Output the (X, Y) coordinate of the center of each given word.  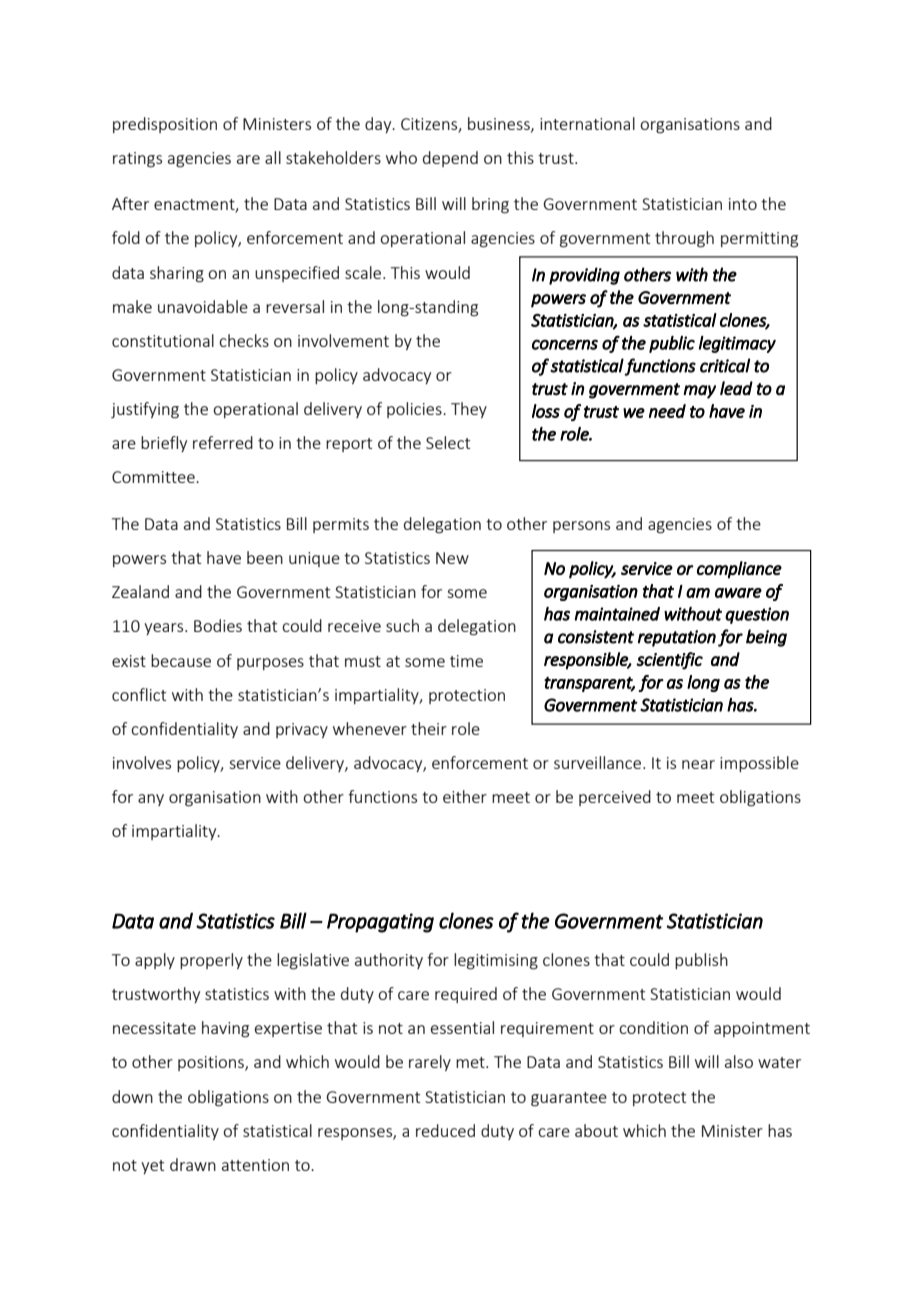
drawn (193, 1164)
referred (223, 442)
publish (701, 961)
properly (211, 961)
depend (450, 159)
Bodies (218, 625)
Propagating (380, 923)
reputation (677, 638)
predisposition (165, 125)
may (699, 392)
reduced (445, 1130)
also (739, 1061)
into (743, 204)
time (466, 661)
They (469, 410)
